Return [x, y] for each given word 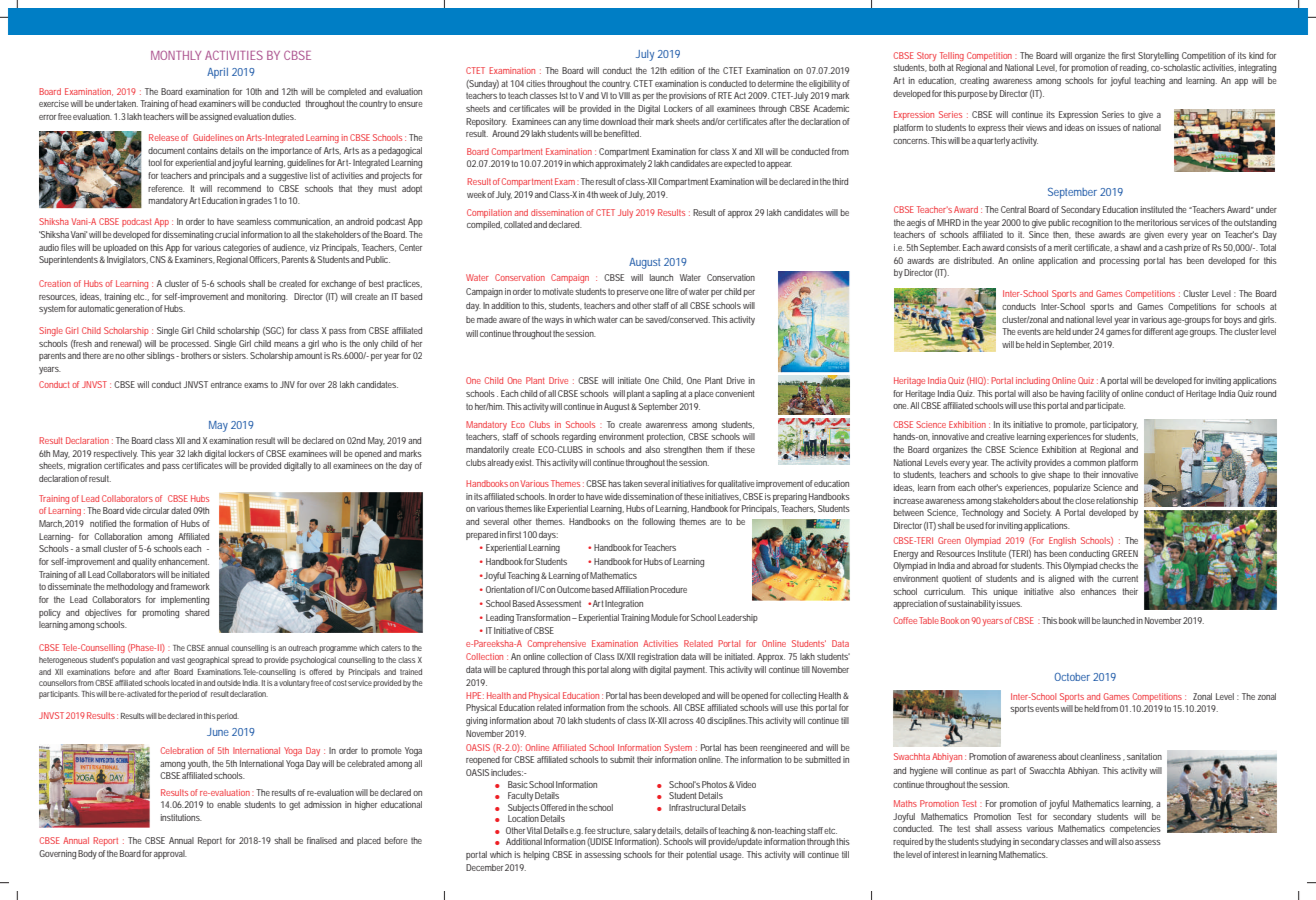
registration [658, 657]
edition [682, 70]
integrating [1257, 69]
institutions [181, 817]
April [217, 73]
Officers [264, 260]
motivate [559, 291]
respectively [116, 454]
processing [1119, 261]
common [1089, 463]
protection [666, 437]
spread [243, 661]
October [1072, 677]
